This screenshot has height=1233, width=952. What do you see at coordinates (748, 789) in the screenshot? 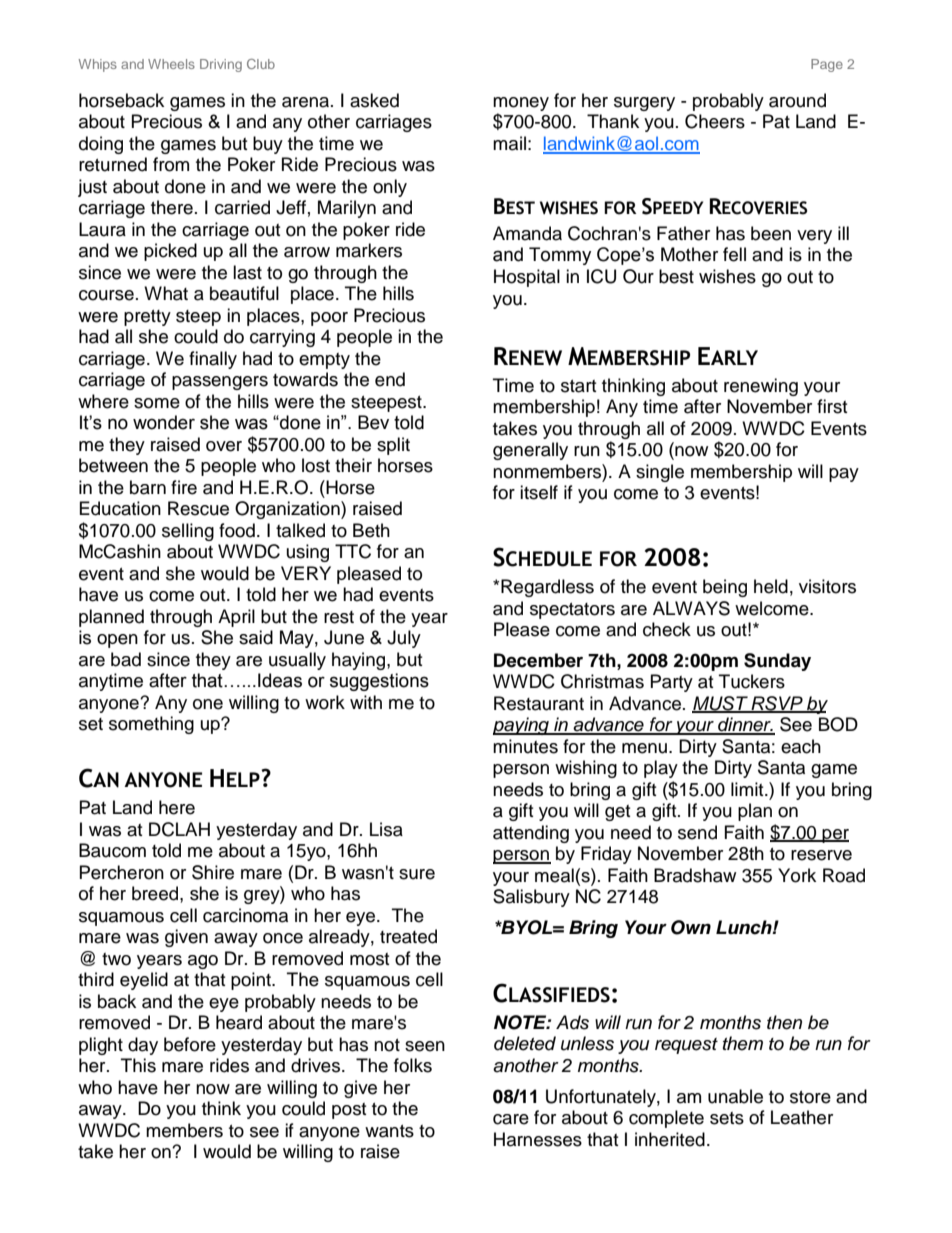
I see `limit` at bounding box center [748, 789].
